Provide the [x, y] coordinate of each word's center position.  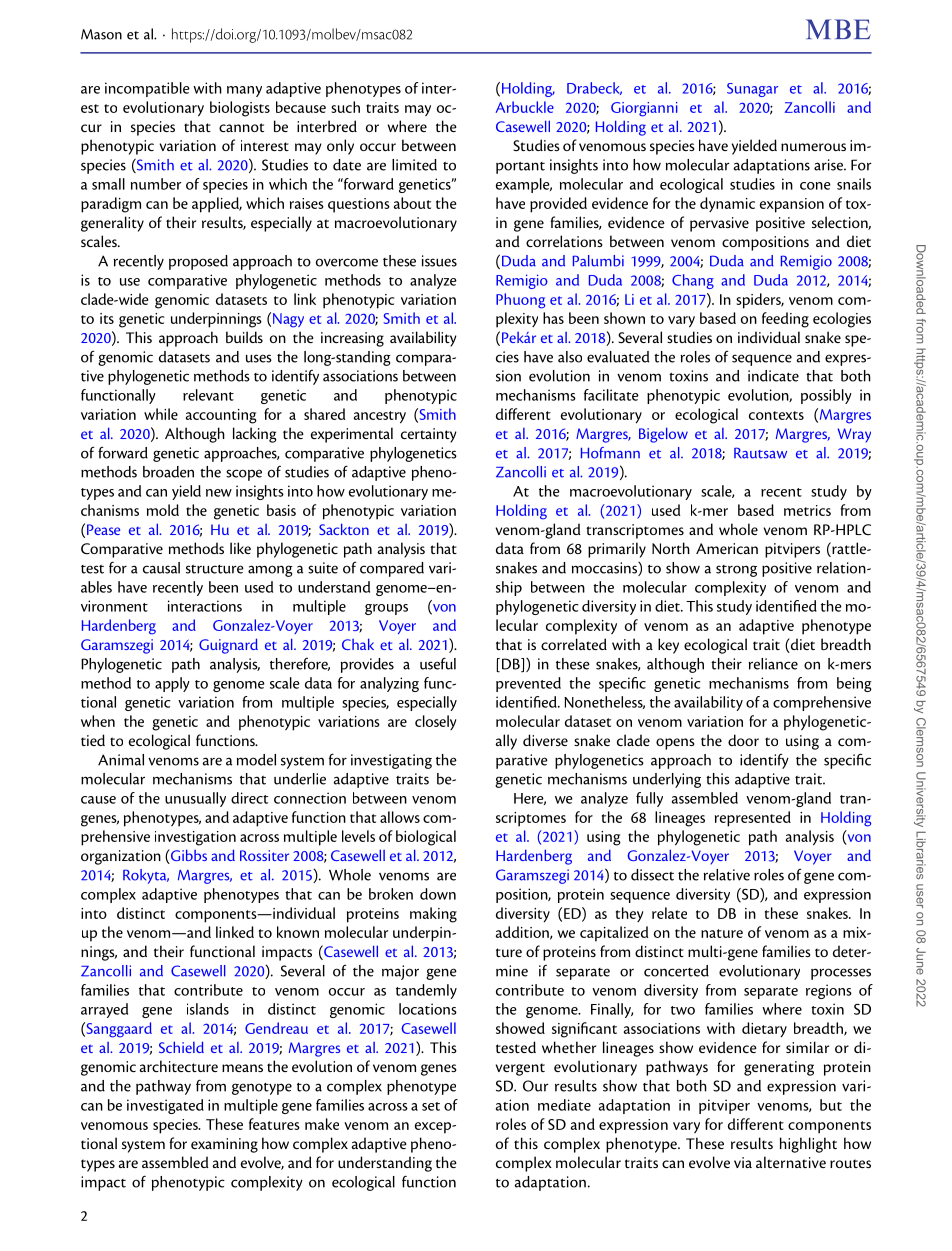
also [570, 357]
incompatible [147, 89]
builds [244, 337]
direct [249, 798]
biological [426, 838]
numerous [813, 147]
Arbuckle [525, 107]
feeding [785, 320]
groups [386, 609]
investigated [165, 1106]
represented [753, 819]
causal [161, 568]
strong [736, 571]
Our [536, 1086]
